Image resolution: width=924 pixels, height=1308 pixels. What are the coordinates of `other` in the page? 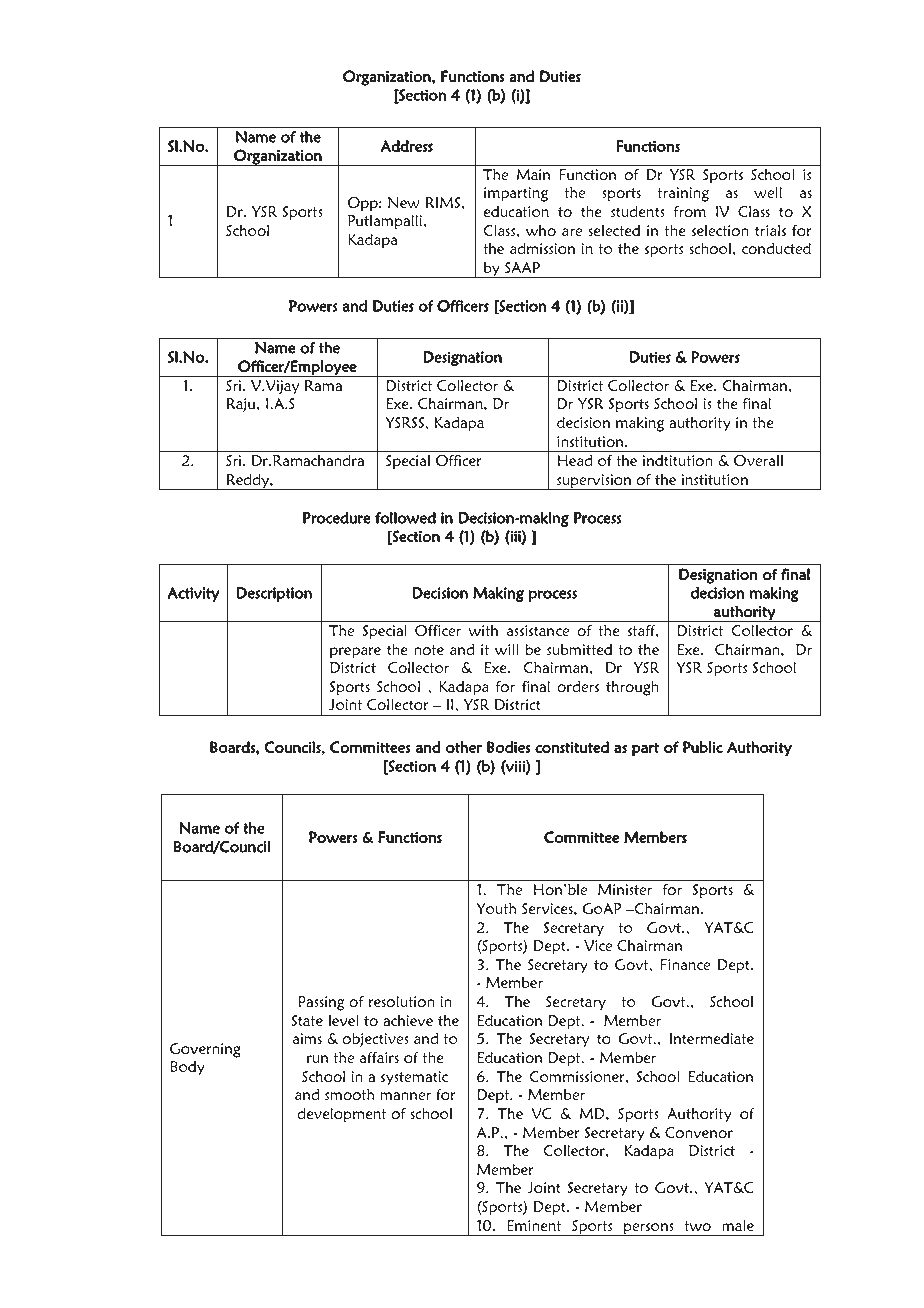 It's located at (464, 747).
